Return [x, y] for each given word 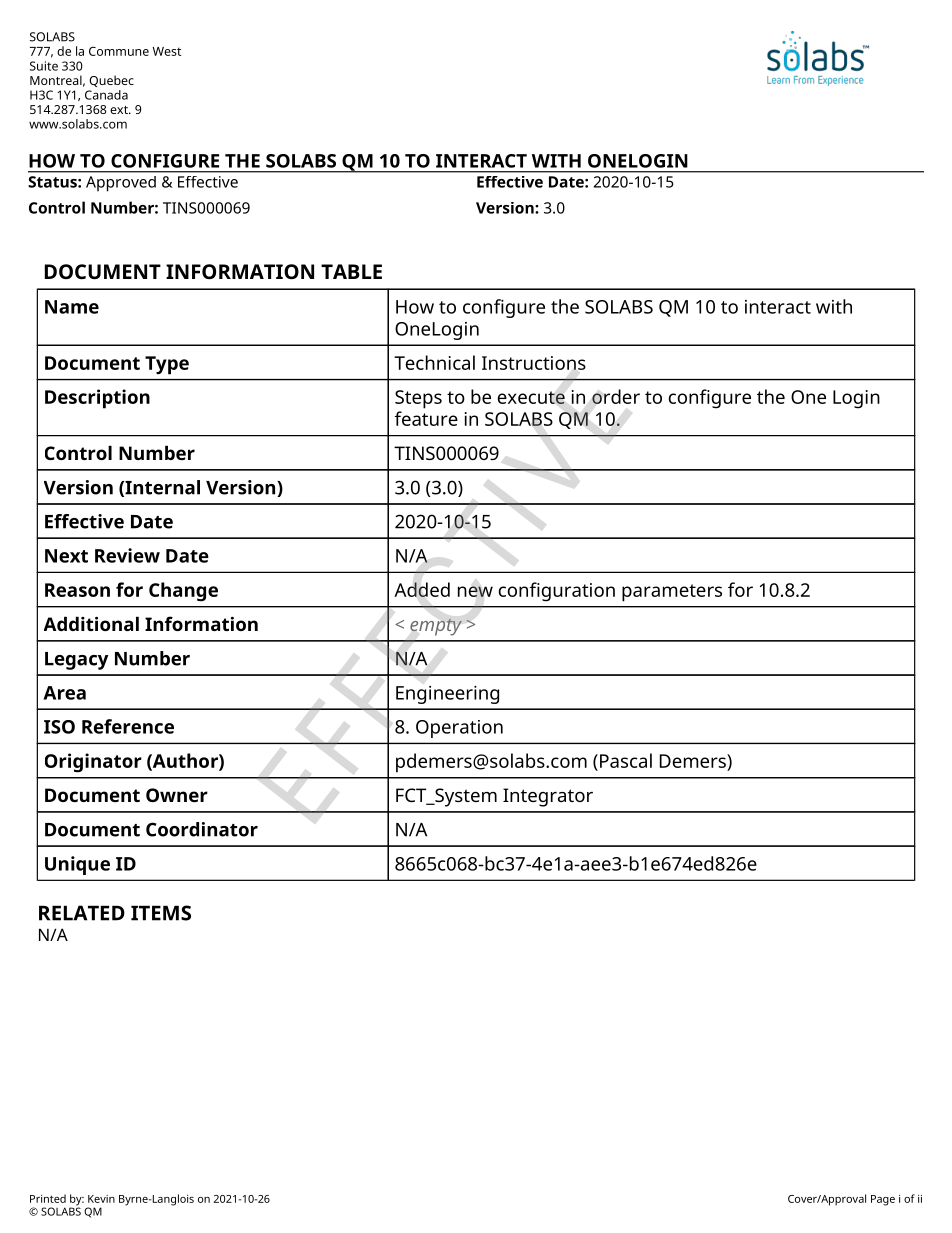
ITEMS [161, 913]
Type [167, 365]
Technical [434, 362]
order [616, 396]
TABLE [351, 271]
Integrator [548, 797]
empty [436, 627]
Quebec [111, 81]
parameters [672, 593]
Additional [91, 623]
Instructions [534, 363]
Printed [48, 1198]
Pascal [626, 760]
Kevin [101, 1199]
